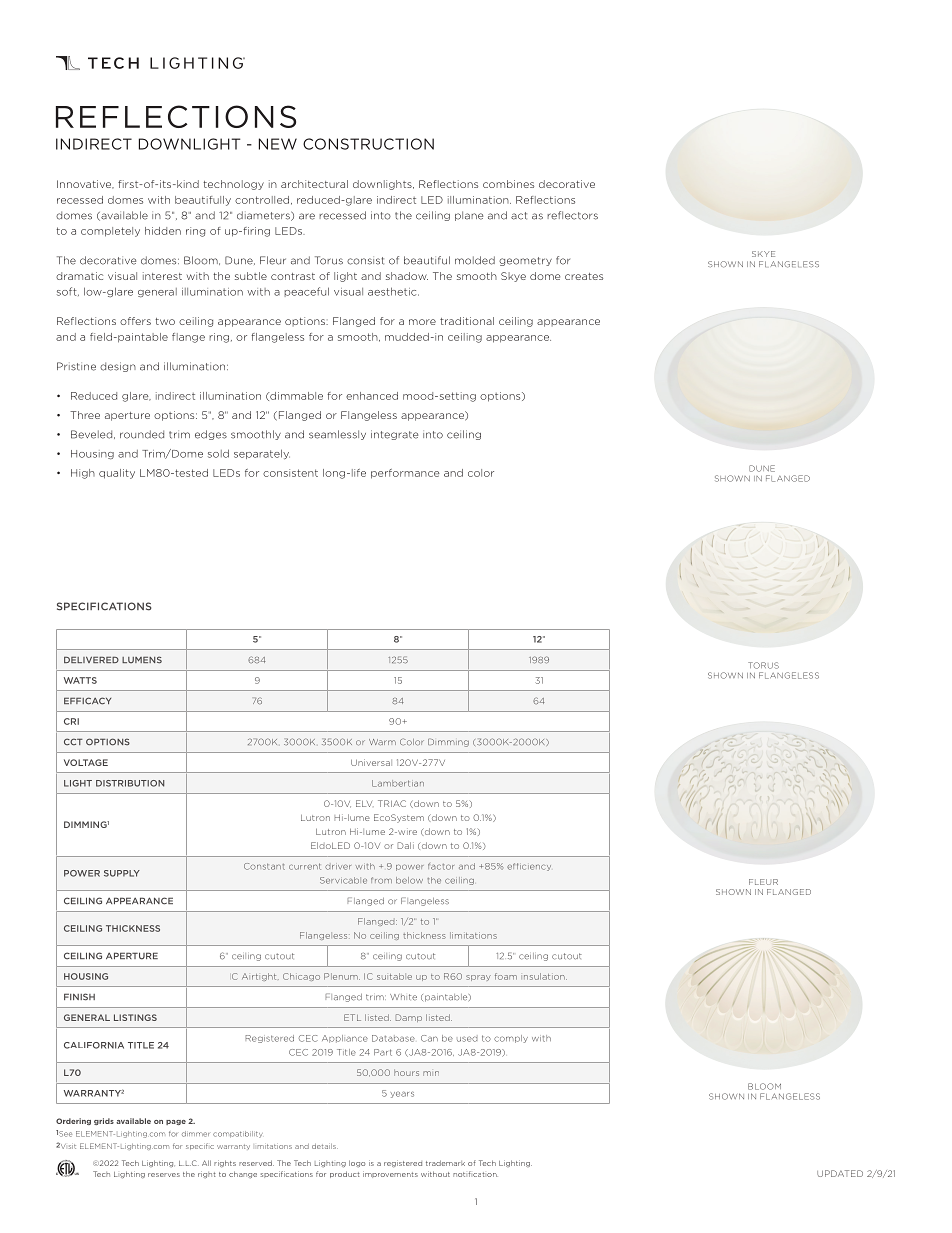 This screenshot has width=952, height=1233. Describe the element at coordinates (85, 184) in the screenshot. I see `Innovative` at that location.
